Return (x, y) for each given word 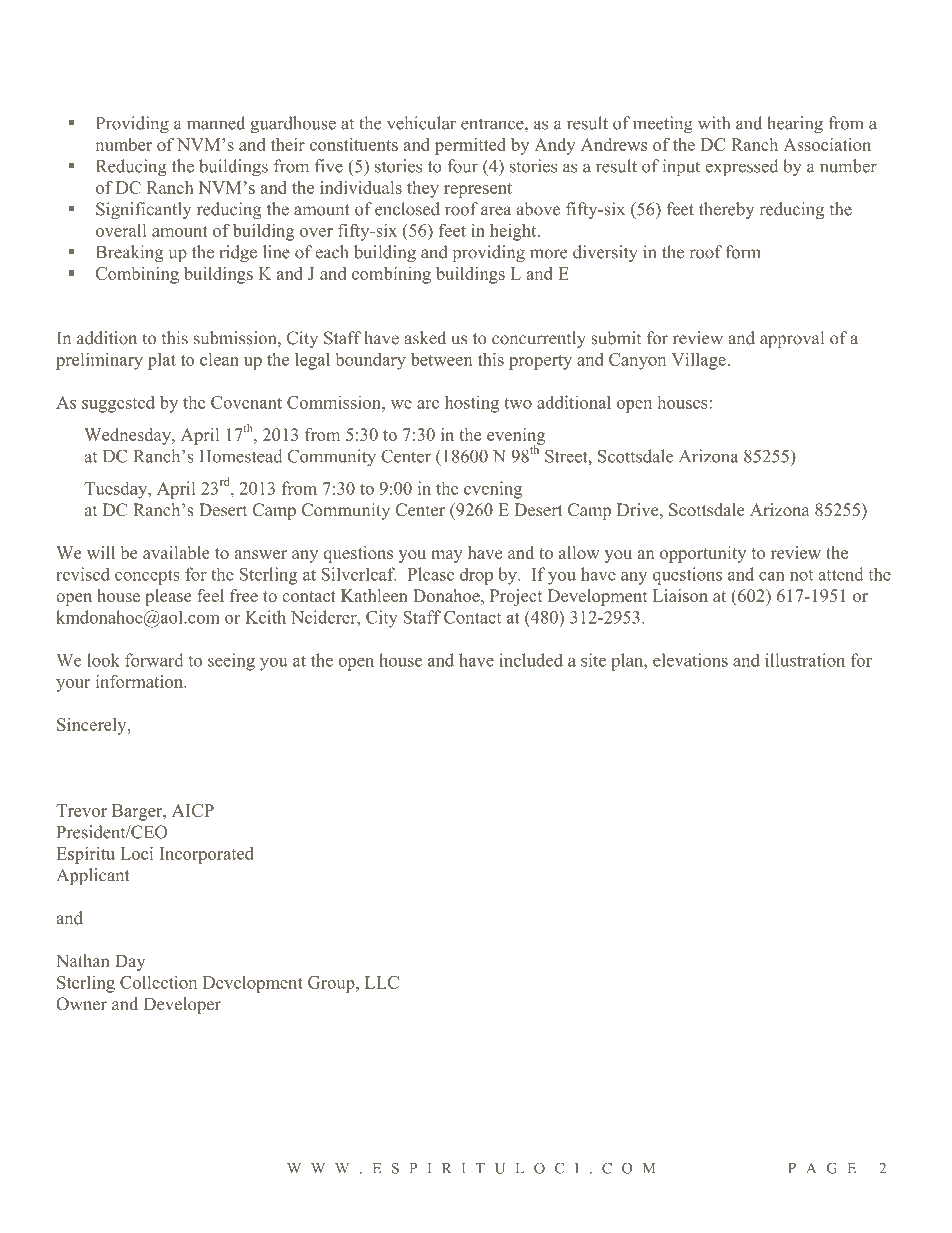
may (447, 556)
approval (792, 339)
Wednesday (128, 436)
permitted (470, 146)
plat (162, 361)
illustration (805, 660)
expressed (741, 168)
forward (154, 660)
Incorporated (206, 855)
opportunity (703, 554)
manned (216, 123)
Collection (158, 982)
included (531, 660)
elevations (690, 660)
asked (425, 338)
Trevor (81, 810)
